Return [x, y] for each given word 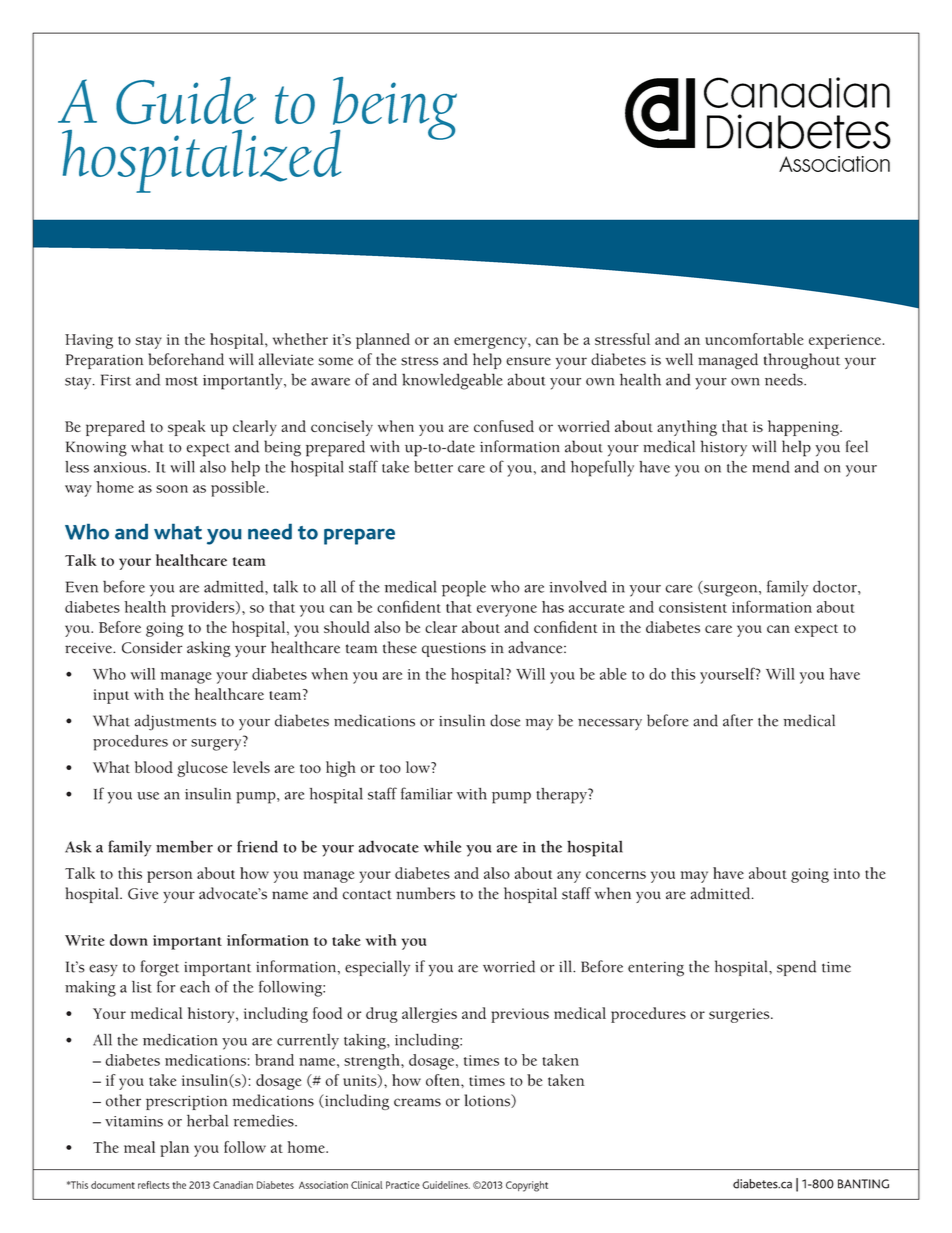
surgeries [740, 1015]
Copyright [527, 1186]
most [181, 381]
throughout [802, 361]
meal [139, 1147]
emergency [491, 343]
